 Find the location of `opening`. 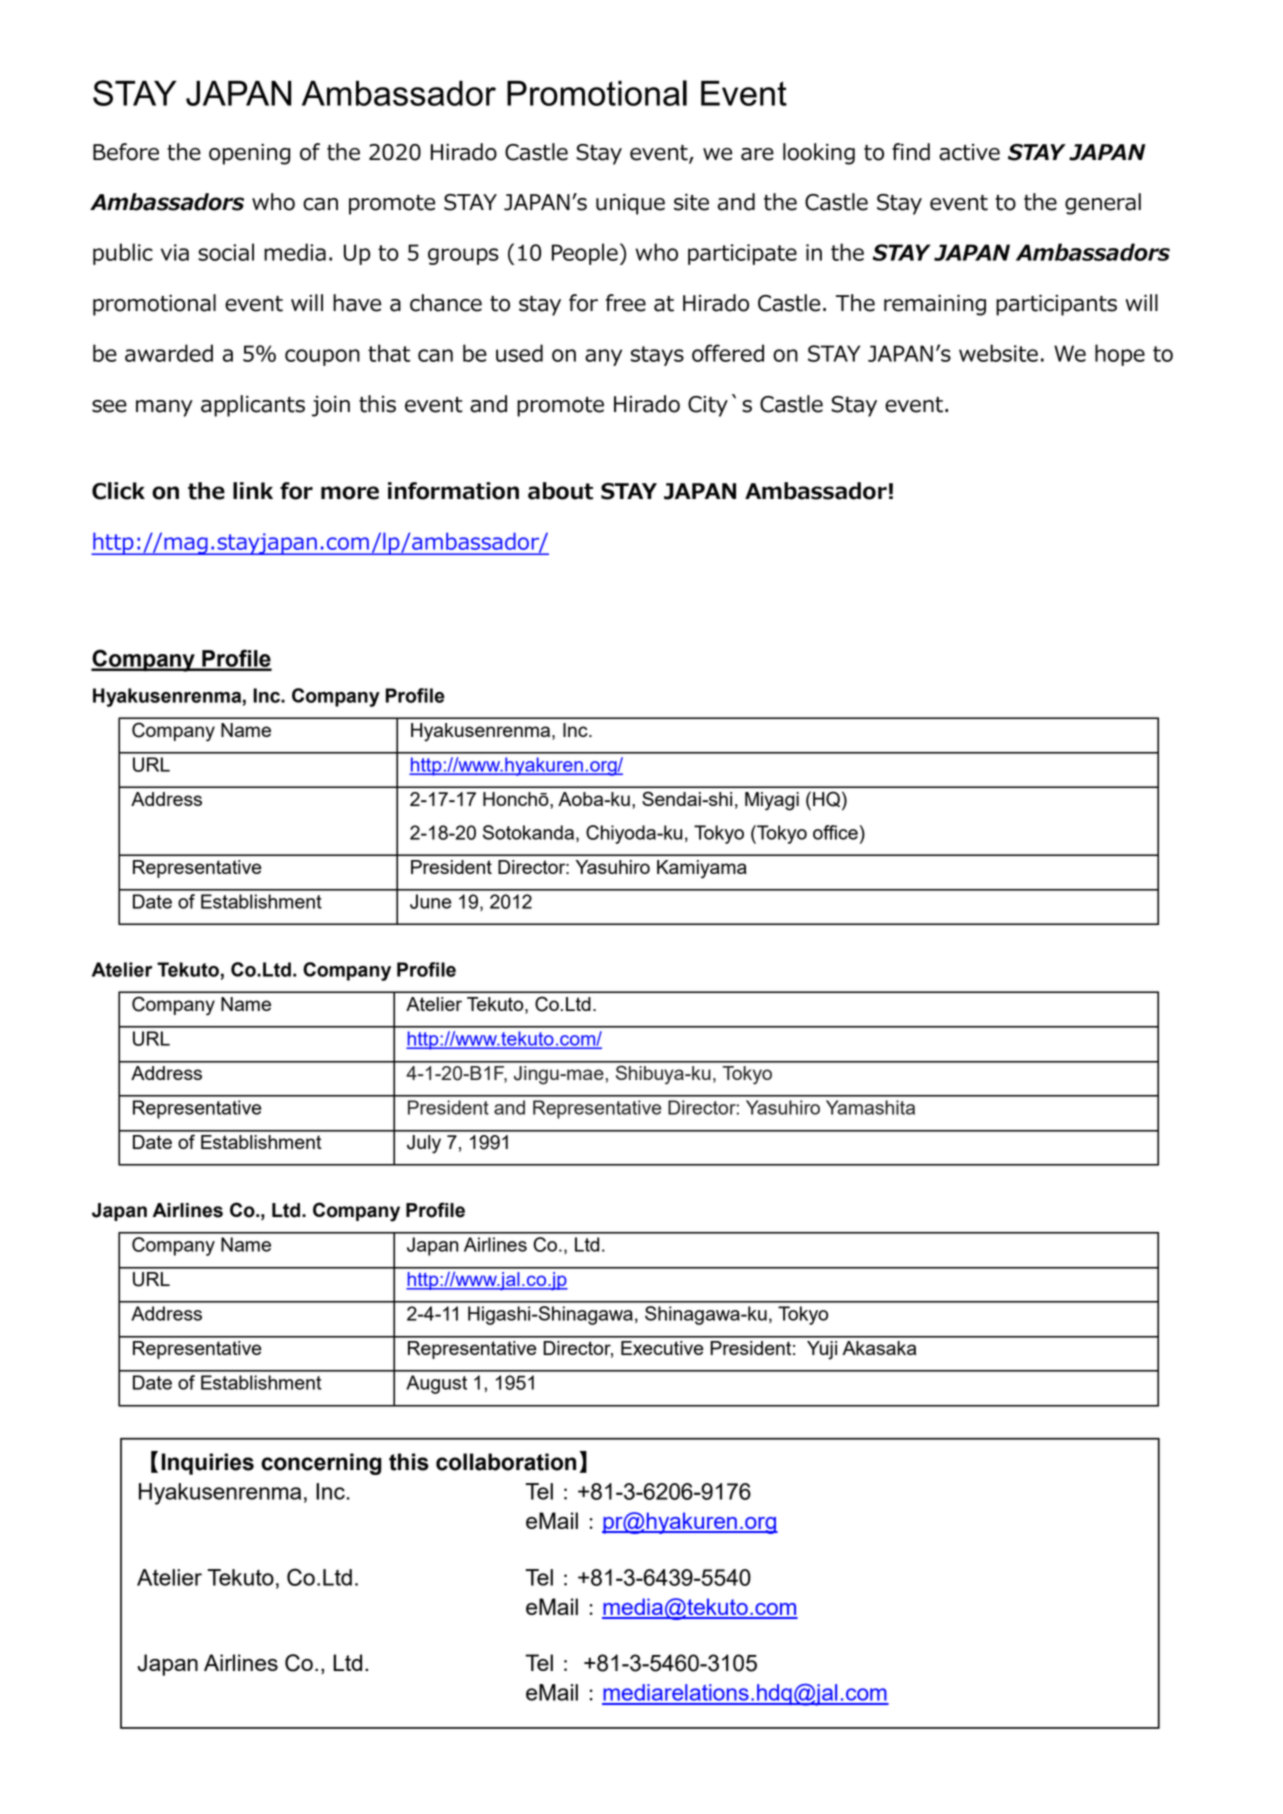

opening is located at coordinates (249, 154).
